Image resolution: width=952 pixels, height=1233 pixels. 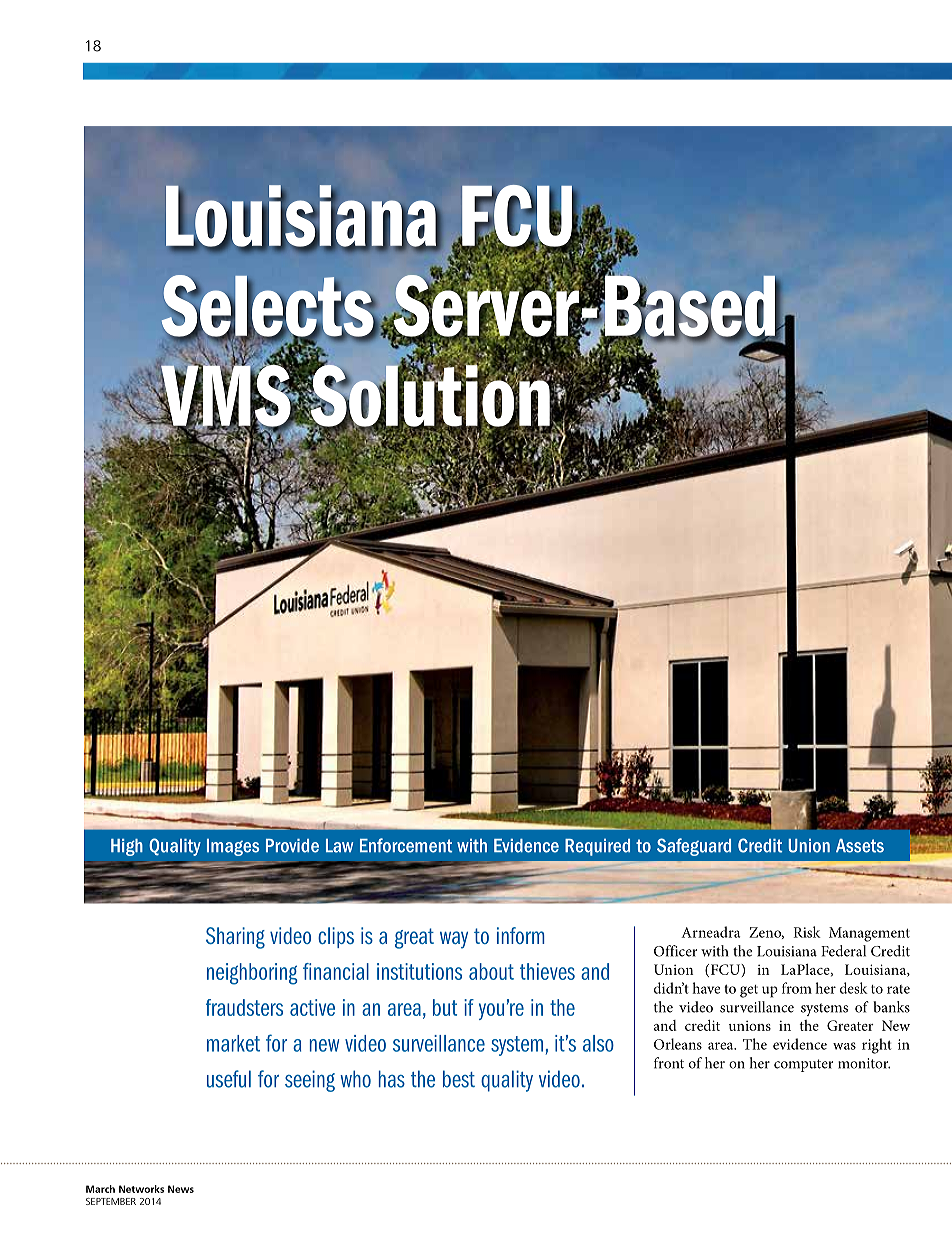 I want to click on about, so click(x=491, y=971).
